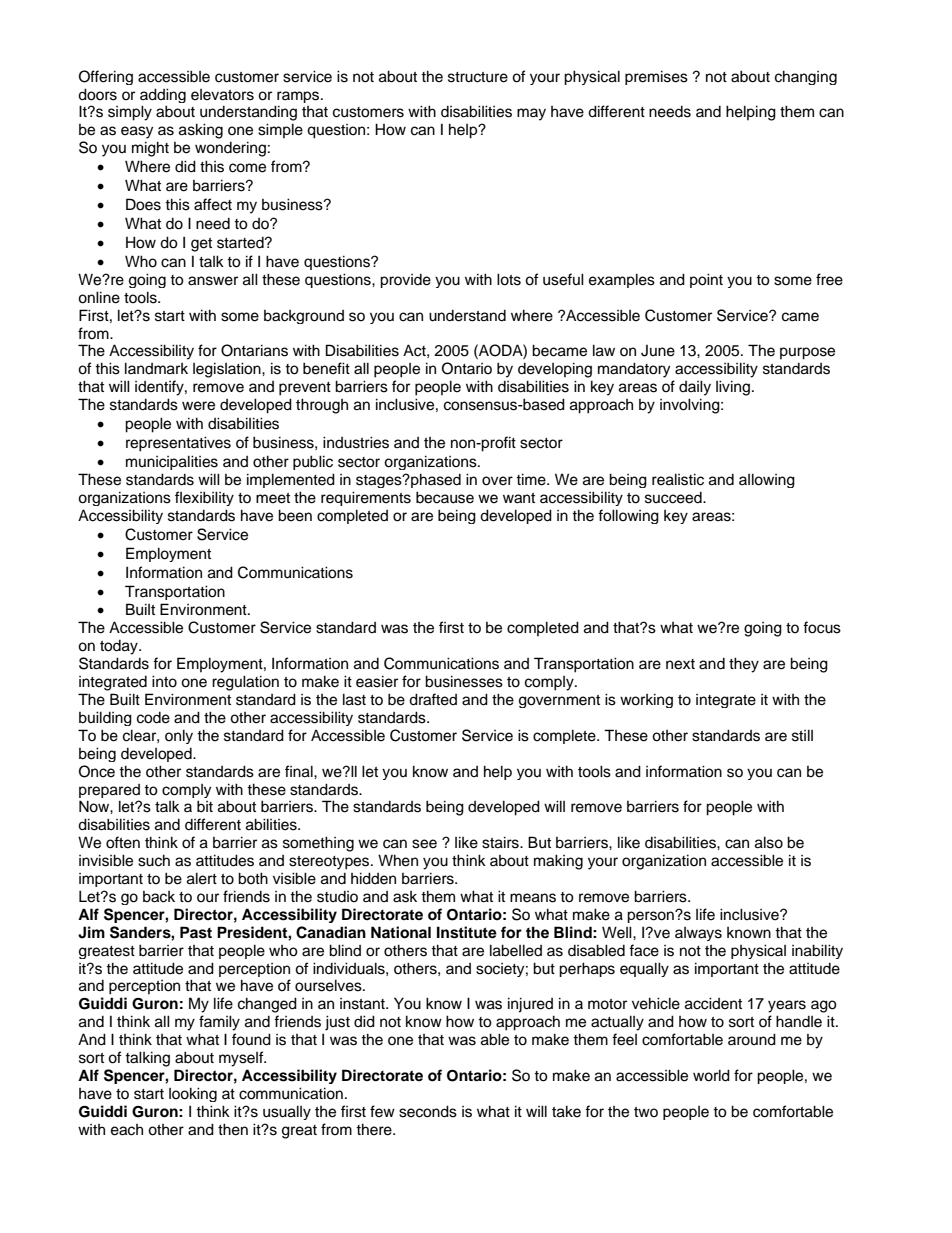 Image resolution: width=952 pixels, height=1233 pixels. Describe the element at coordinates (179, 736) in the screenshot. I see `only` at that location.
